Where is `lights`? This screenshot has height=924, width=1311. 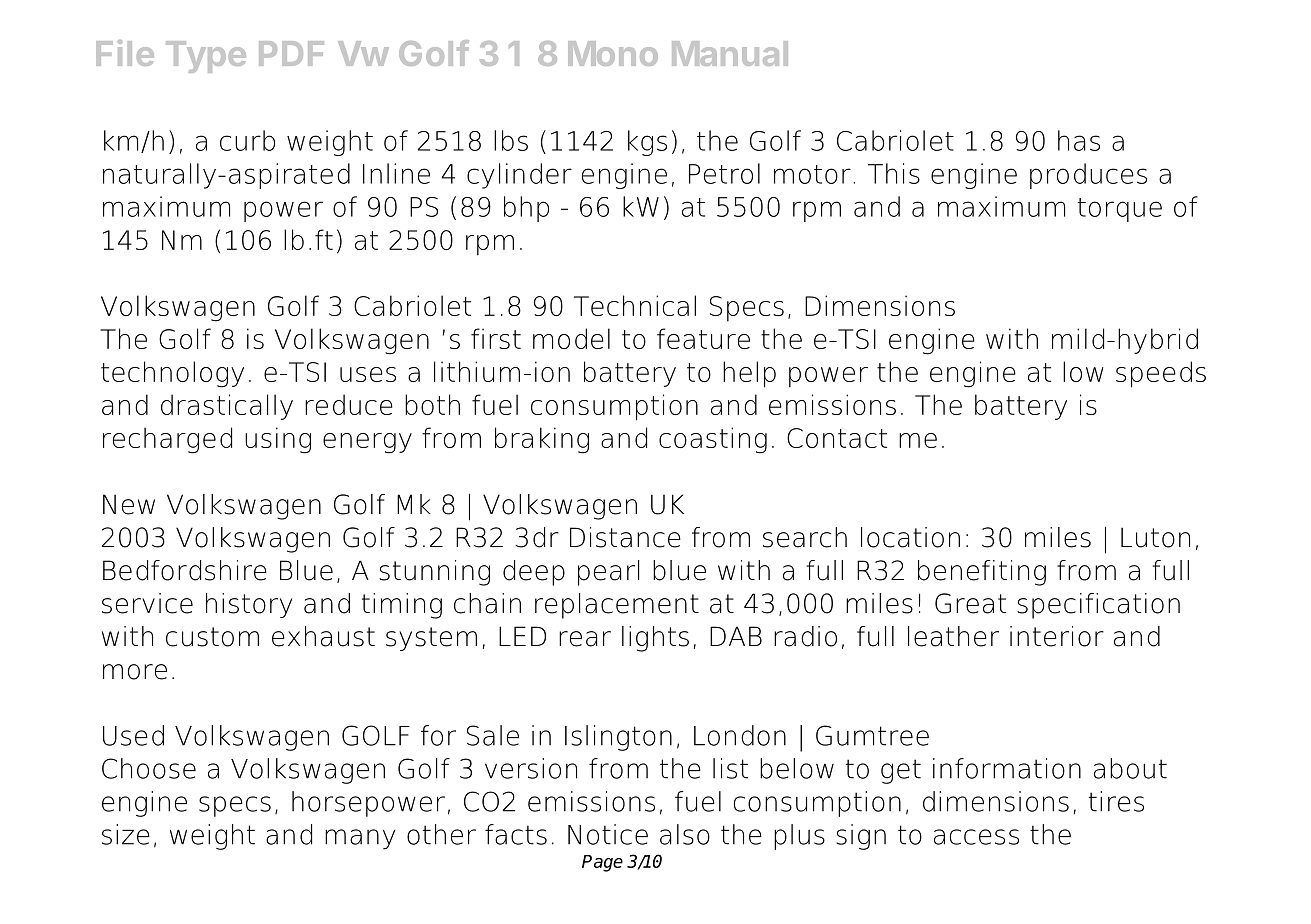 lights is located at coordinates (655, 639).
